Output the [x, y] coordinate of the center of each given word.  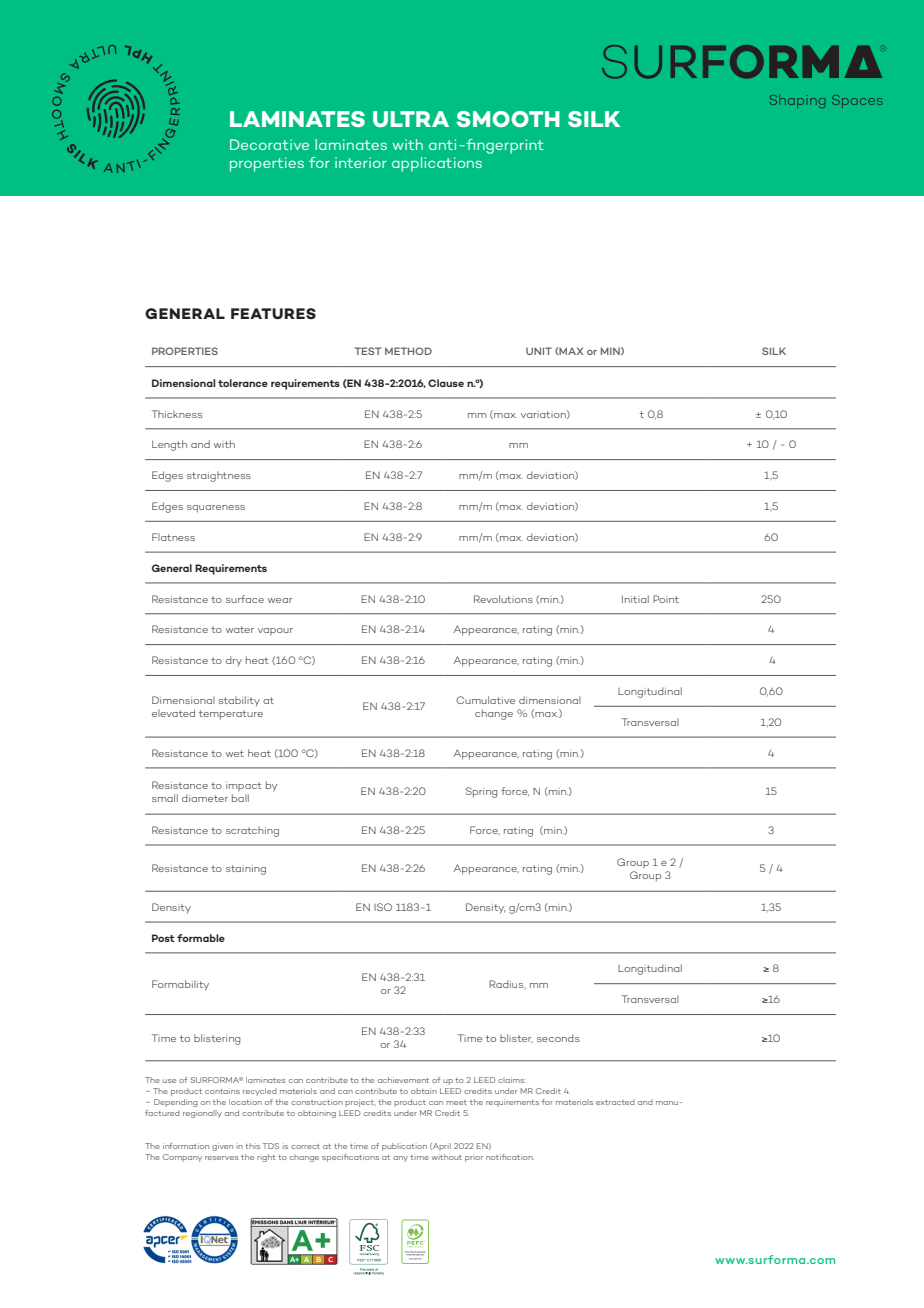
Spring [481, 792]
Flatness [173, 537]
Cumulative [485, 700]
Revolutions [503, 599]
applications [437, 164]
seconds [558, 1038]
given [222, 1147]
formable [201, 938]
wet [235, 753]
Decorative [269, 144]
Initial [635, 599]
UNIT [539, 351]
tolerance [243, 383]
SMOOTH [508, 119]
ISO [383, 907]
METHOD [408, 351]
